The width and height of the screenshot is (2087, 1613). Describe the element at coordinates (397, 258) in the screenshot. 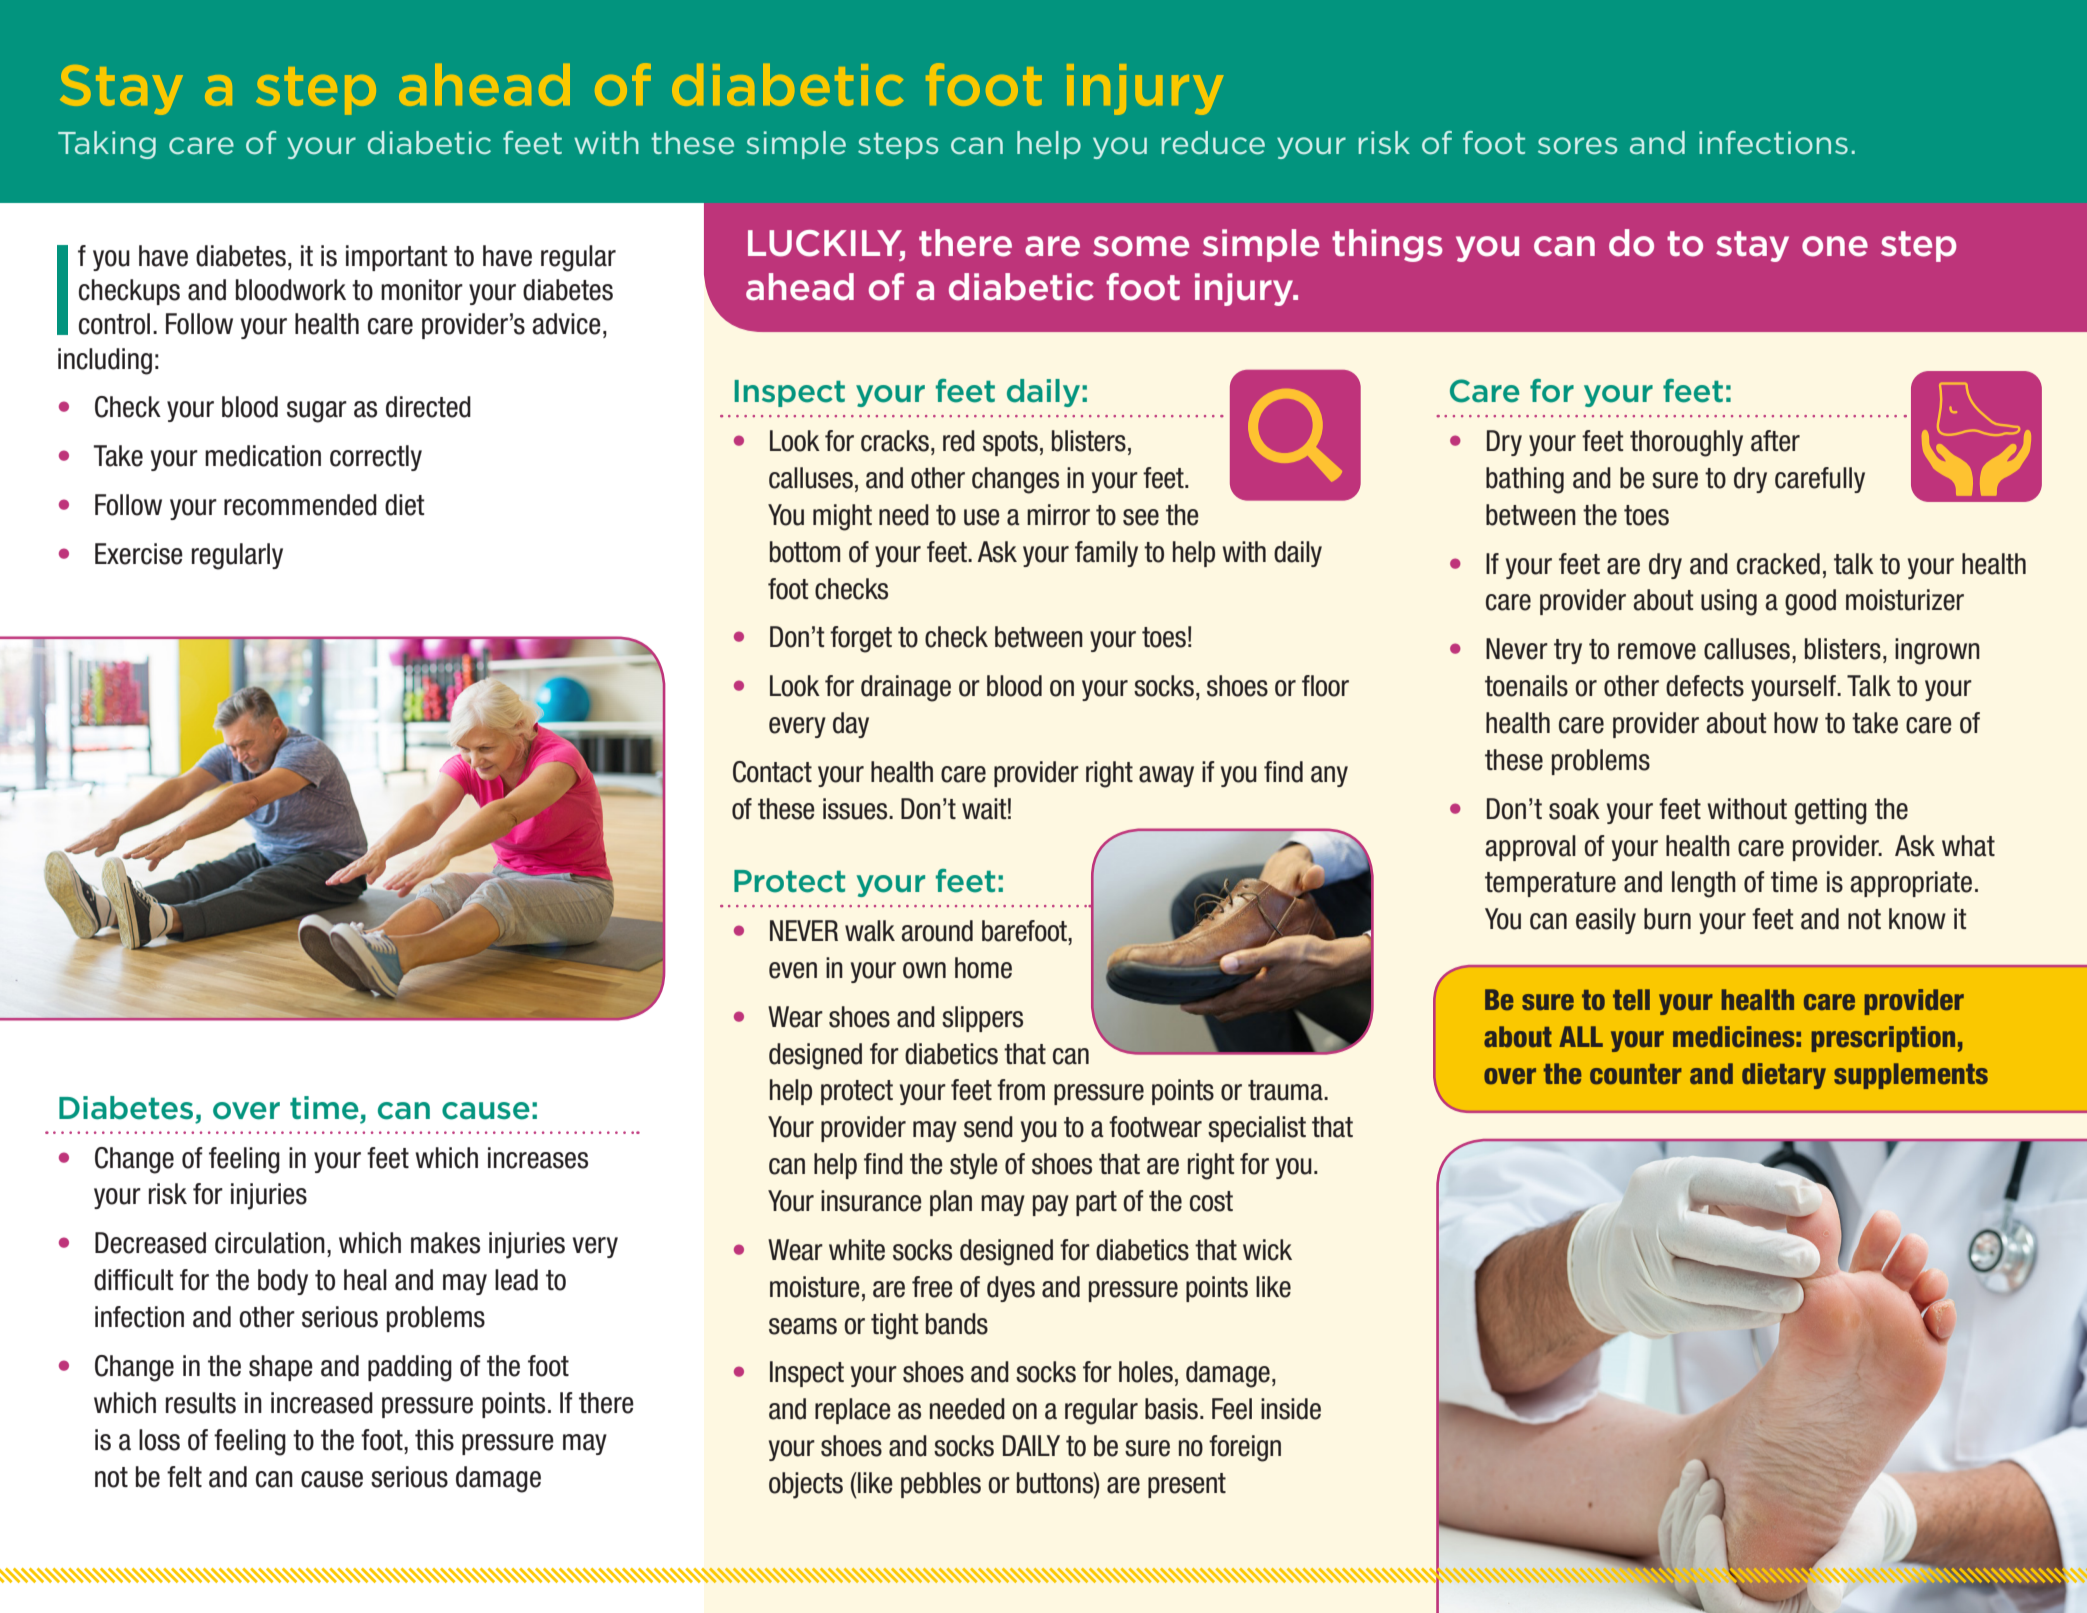

I see `important` at that location.
